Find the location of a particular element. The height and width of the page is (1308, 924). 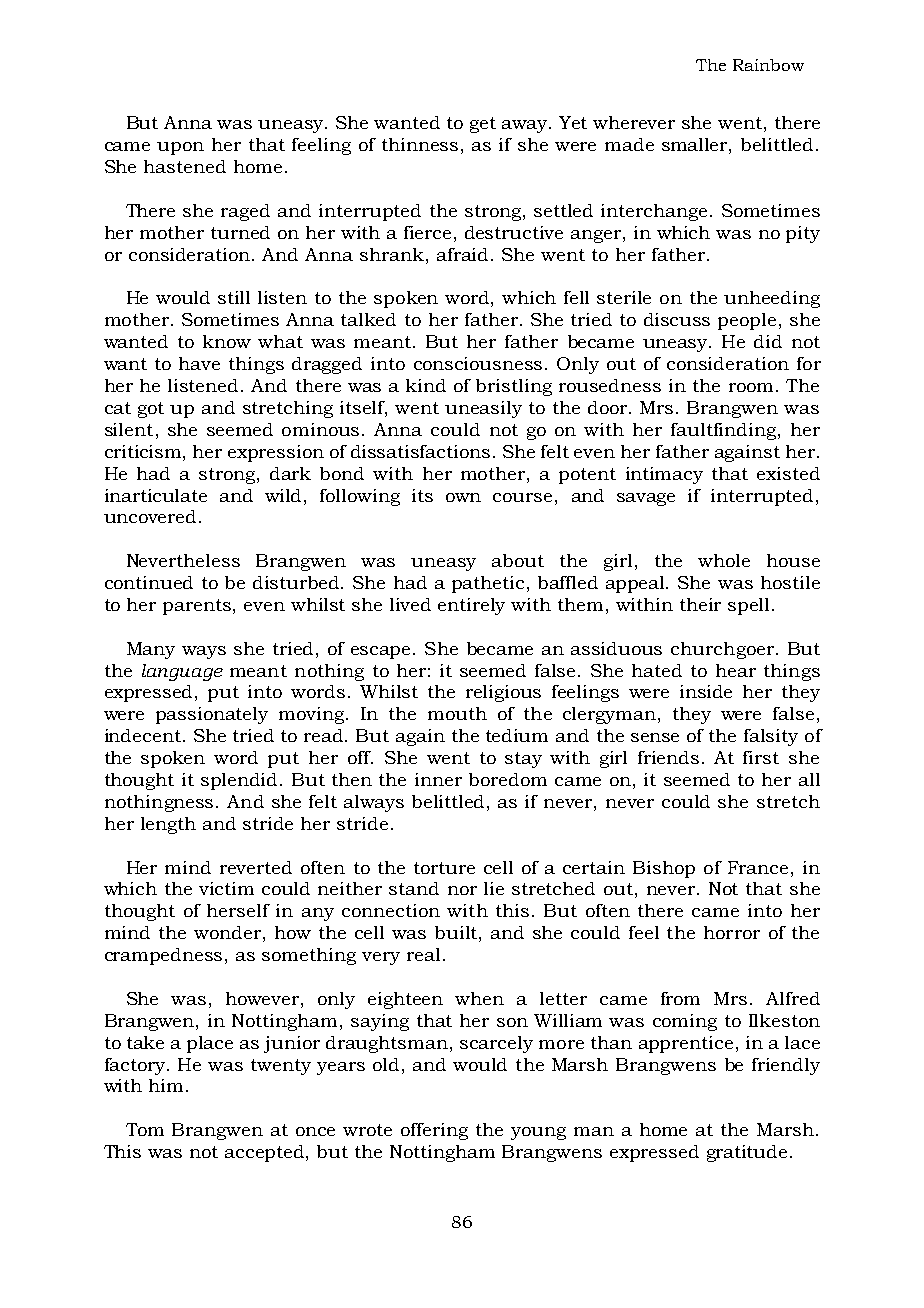

upon is located at coordinates (180, 148).
